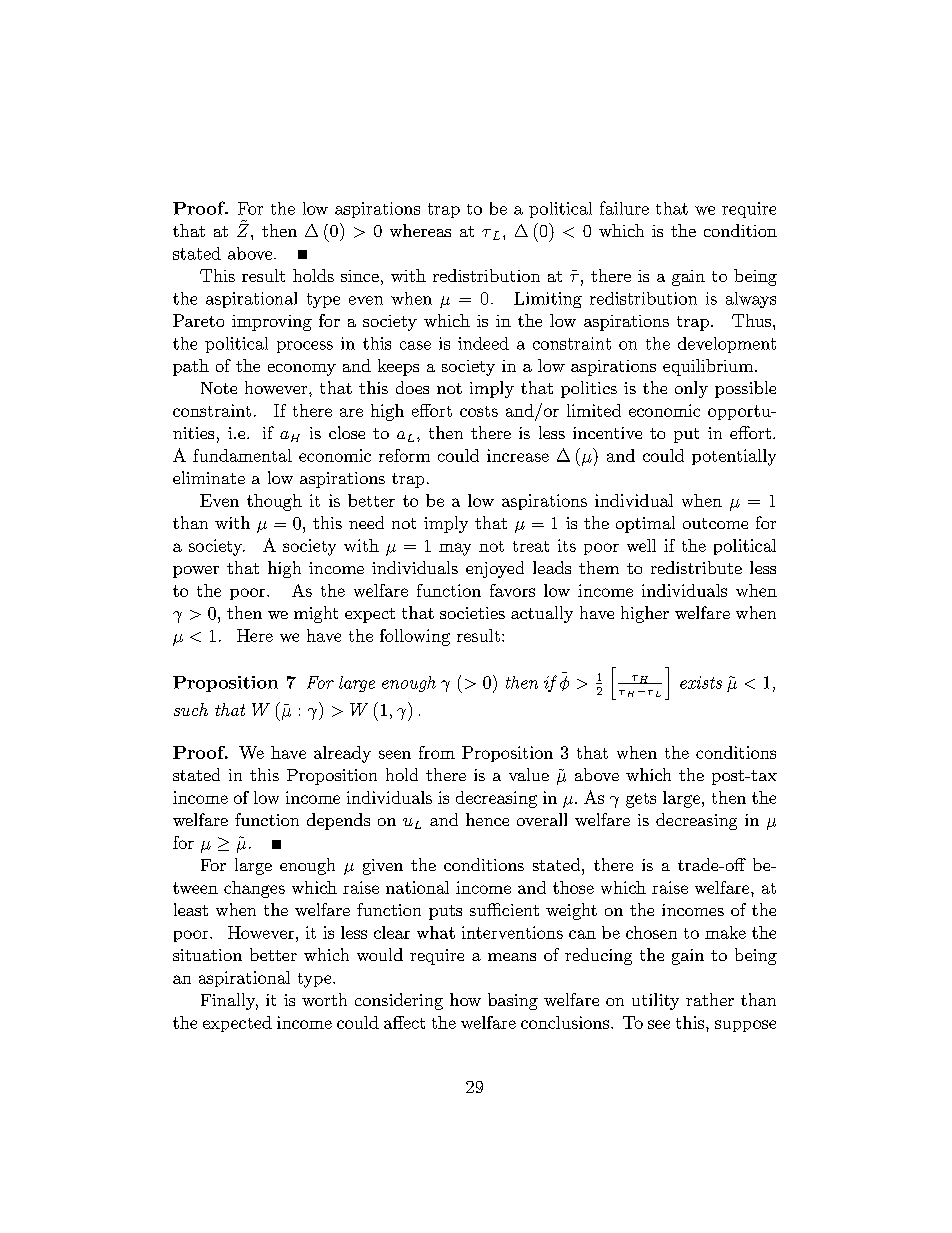 The height and width of the screenshot is (1233, 952). What do you see at coordinates (316, 614) in the screenshot?
I see `might` at bounding box center [316, 614].
